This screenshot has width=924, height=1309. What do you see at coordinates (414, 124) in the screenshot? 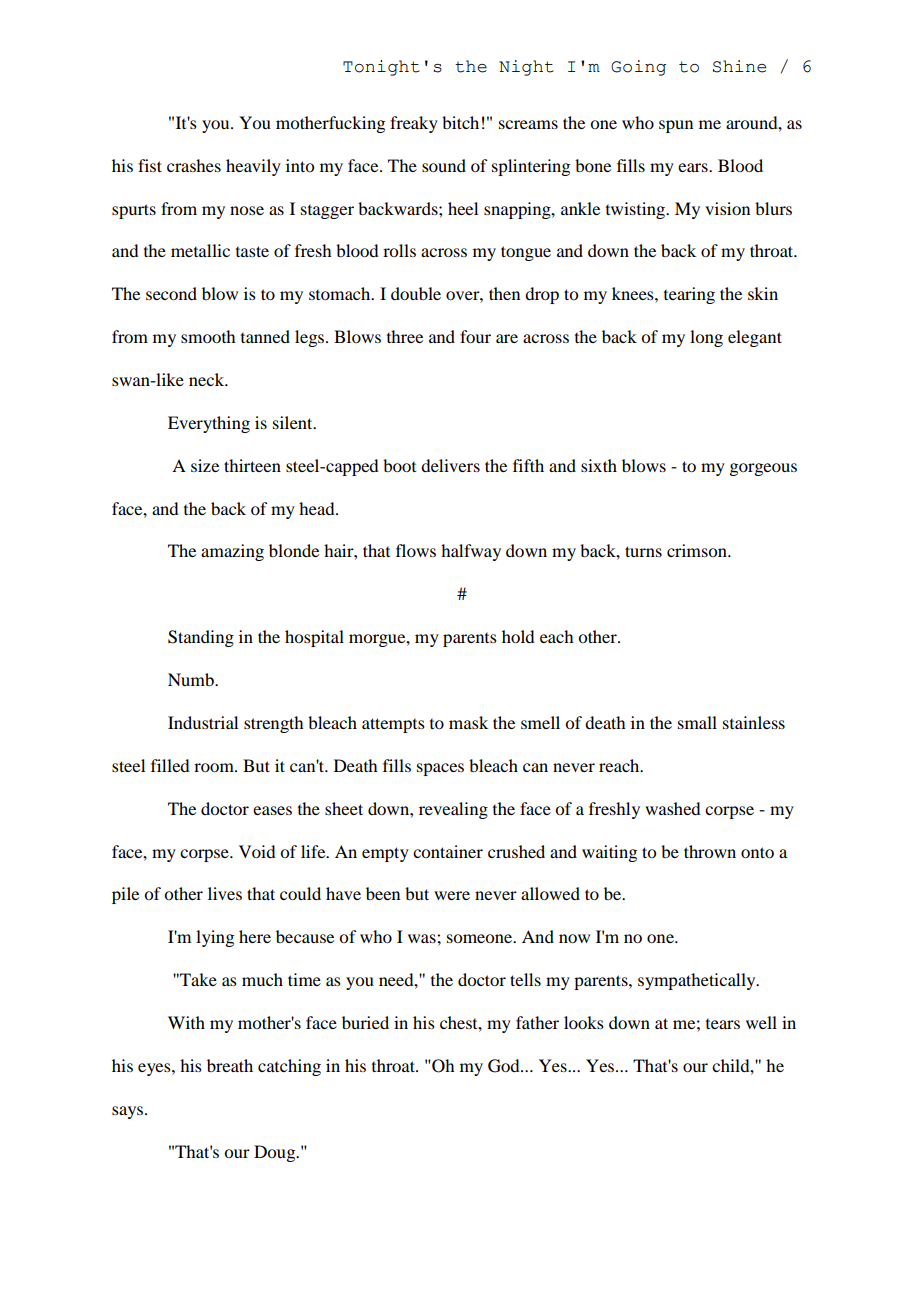
I see `freaky` at bounding box center [414, 124].
